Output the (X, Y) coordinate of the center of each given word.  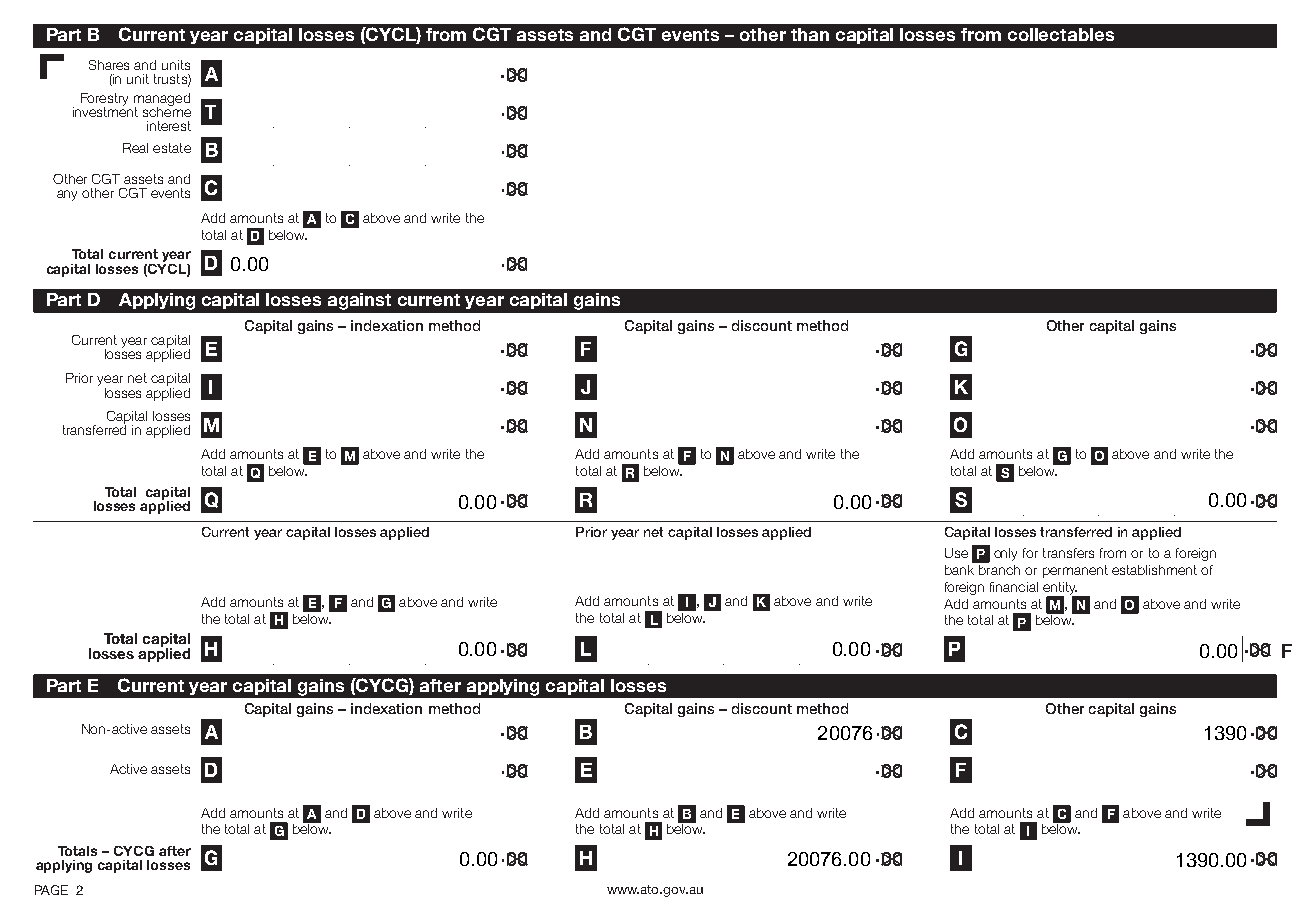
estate (172, 148)
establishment (1154, 570)
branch (998, 568)
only (1005, 554)
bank (961, 568)
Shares (109, 65)
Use (956, 553)
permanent (1075, 571)
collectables (1061, 34)
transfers (1068, 553)
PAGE (51, 890)
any (67, 195)
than (810, 34)
